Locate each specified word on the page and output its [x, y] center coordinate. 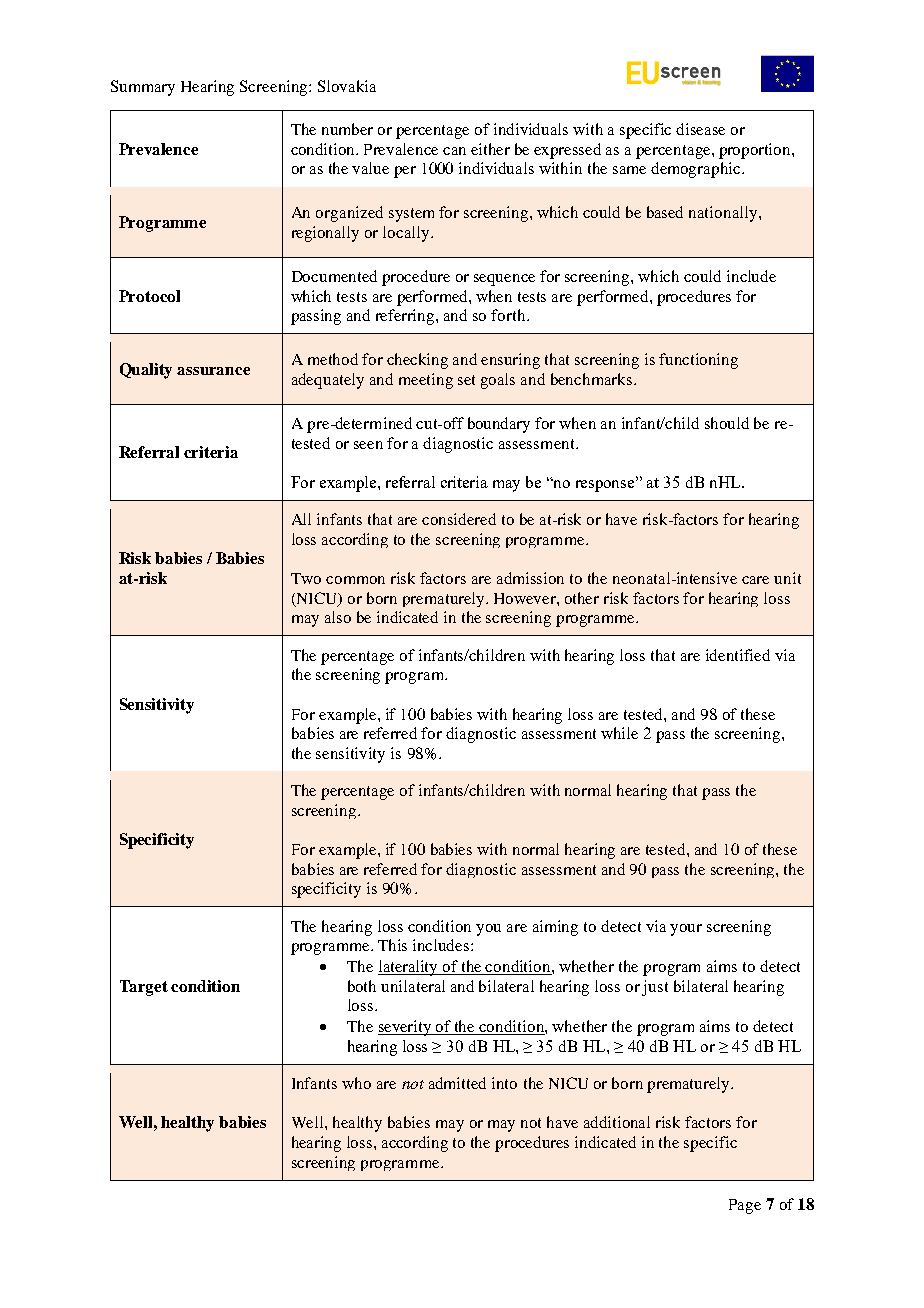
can [454, 151]
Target [144, 988]
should [727, 423]
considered [459, 519]
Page [745, 1206]
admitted [457, 1083]
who [356, 1083]
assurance [213, 371]
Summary [143, 88]
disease [700, 129]
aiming [555, 928]
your [686, 930]
